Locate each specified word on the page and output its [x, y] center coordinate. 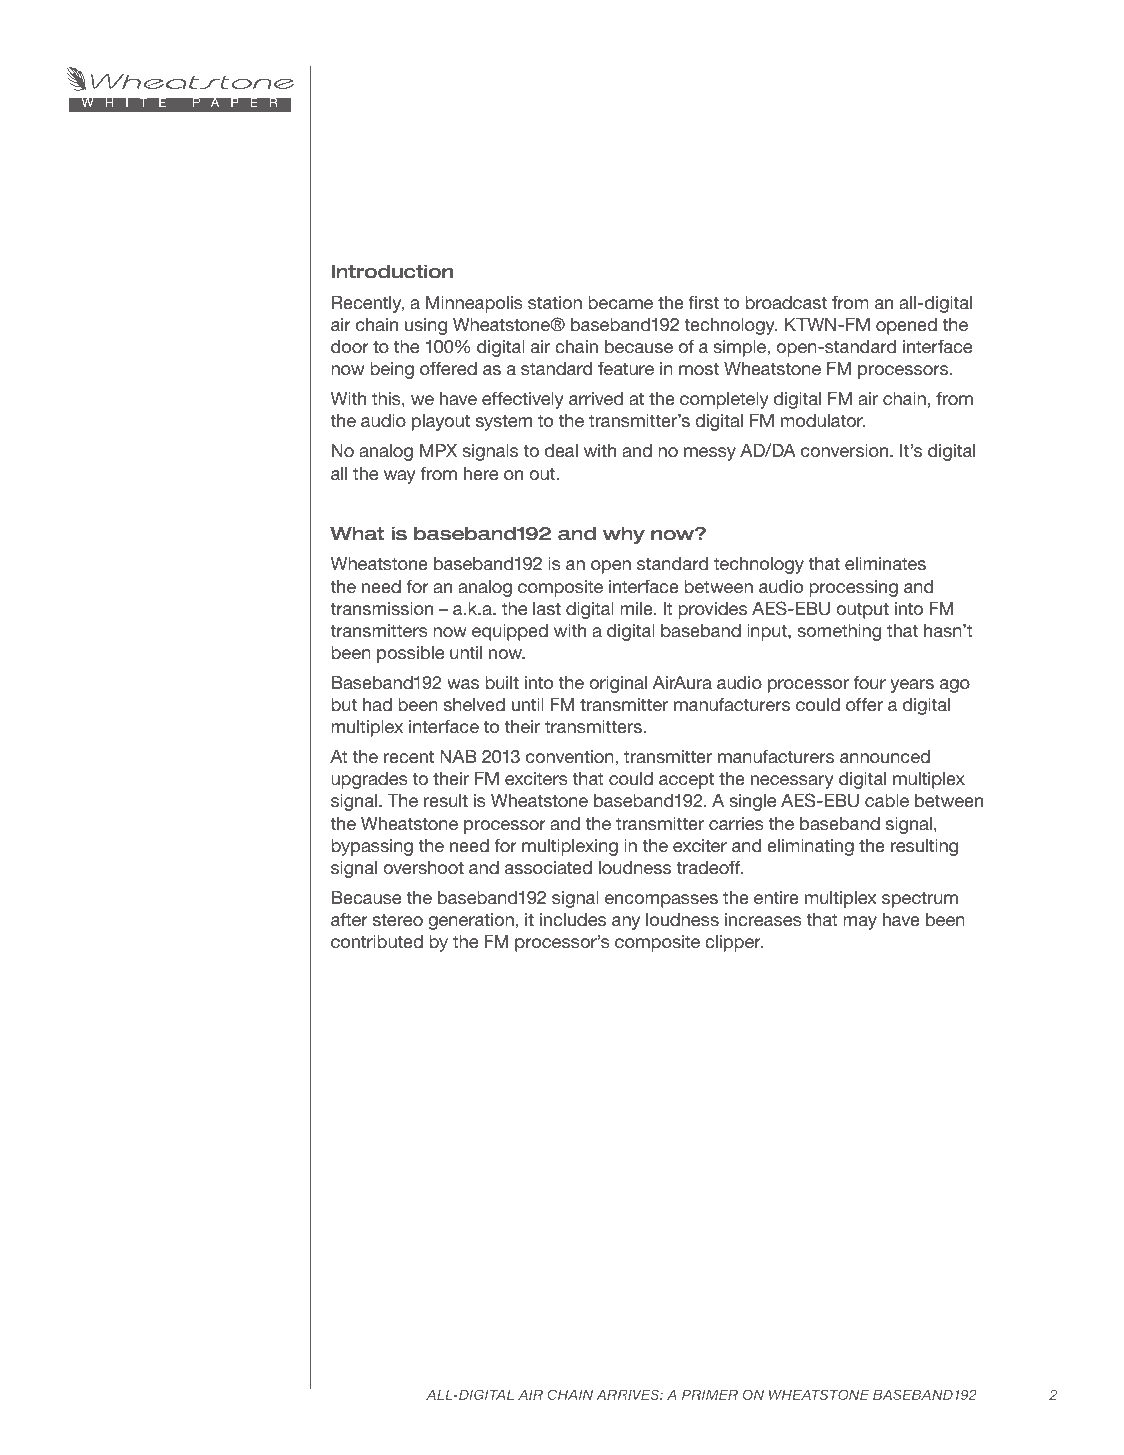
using [426, 326]
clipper [734, 943]
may [860, 923]
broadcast [786, 302]
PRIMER [710, 1394]
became [620, 302]
